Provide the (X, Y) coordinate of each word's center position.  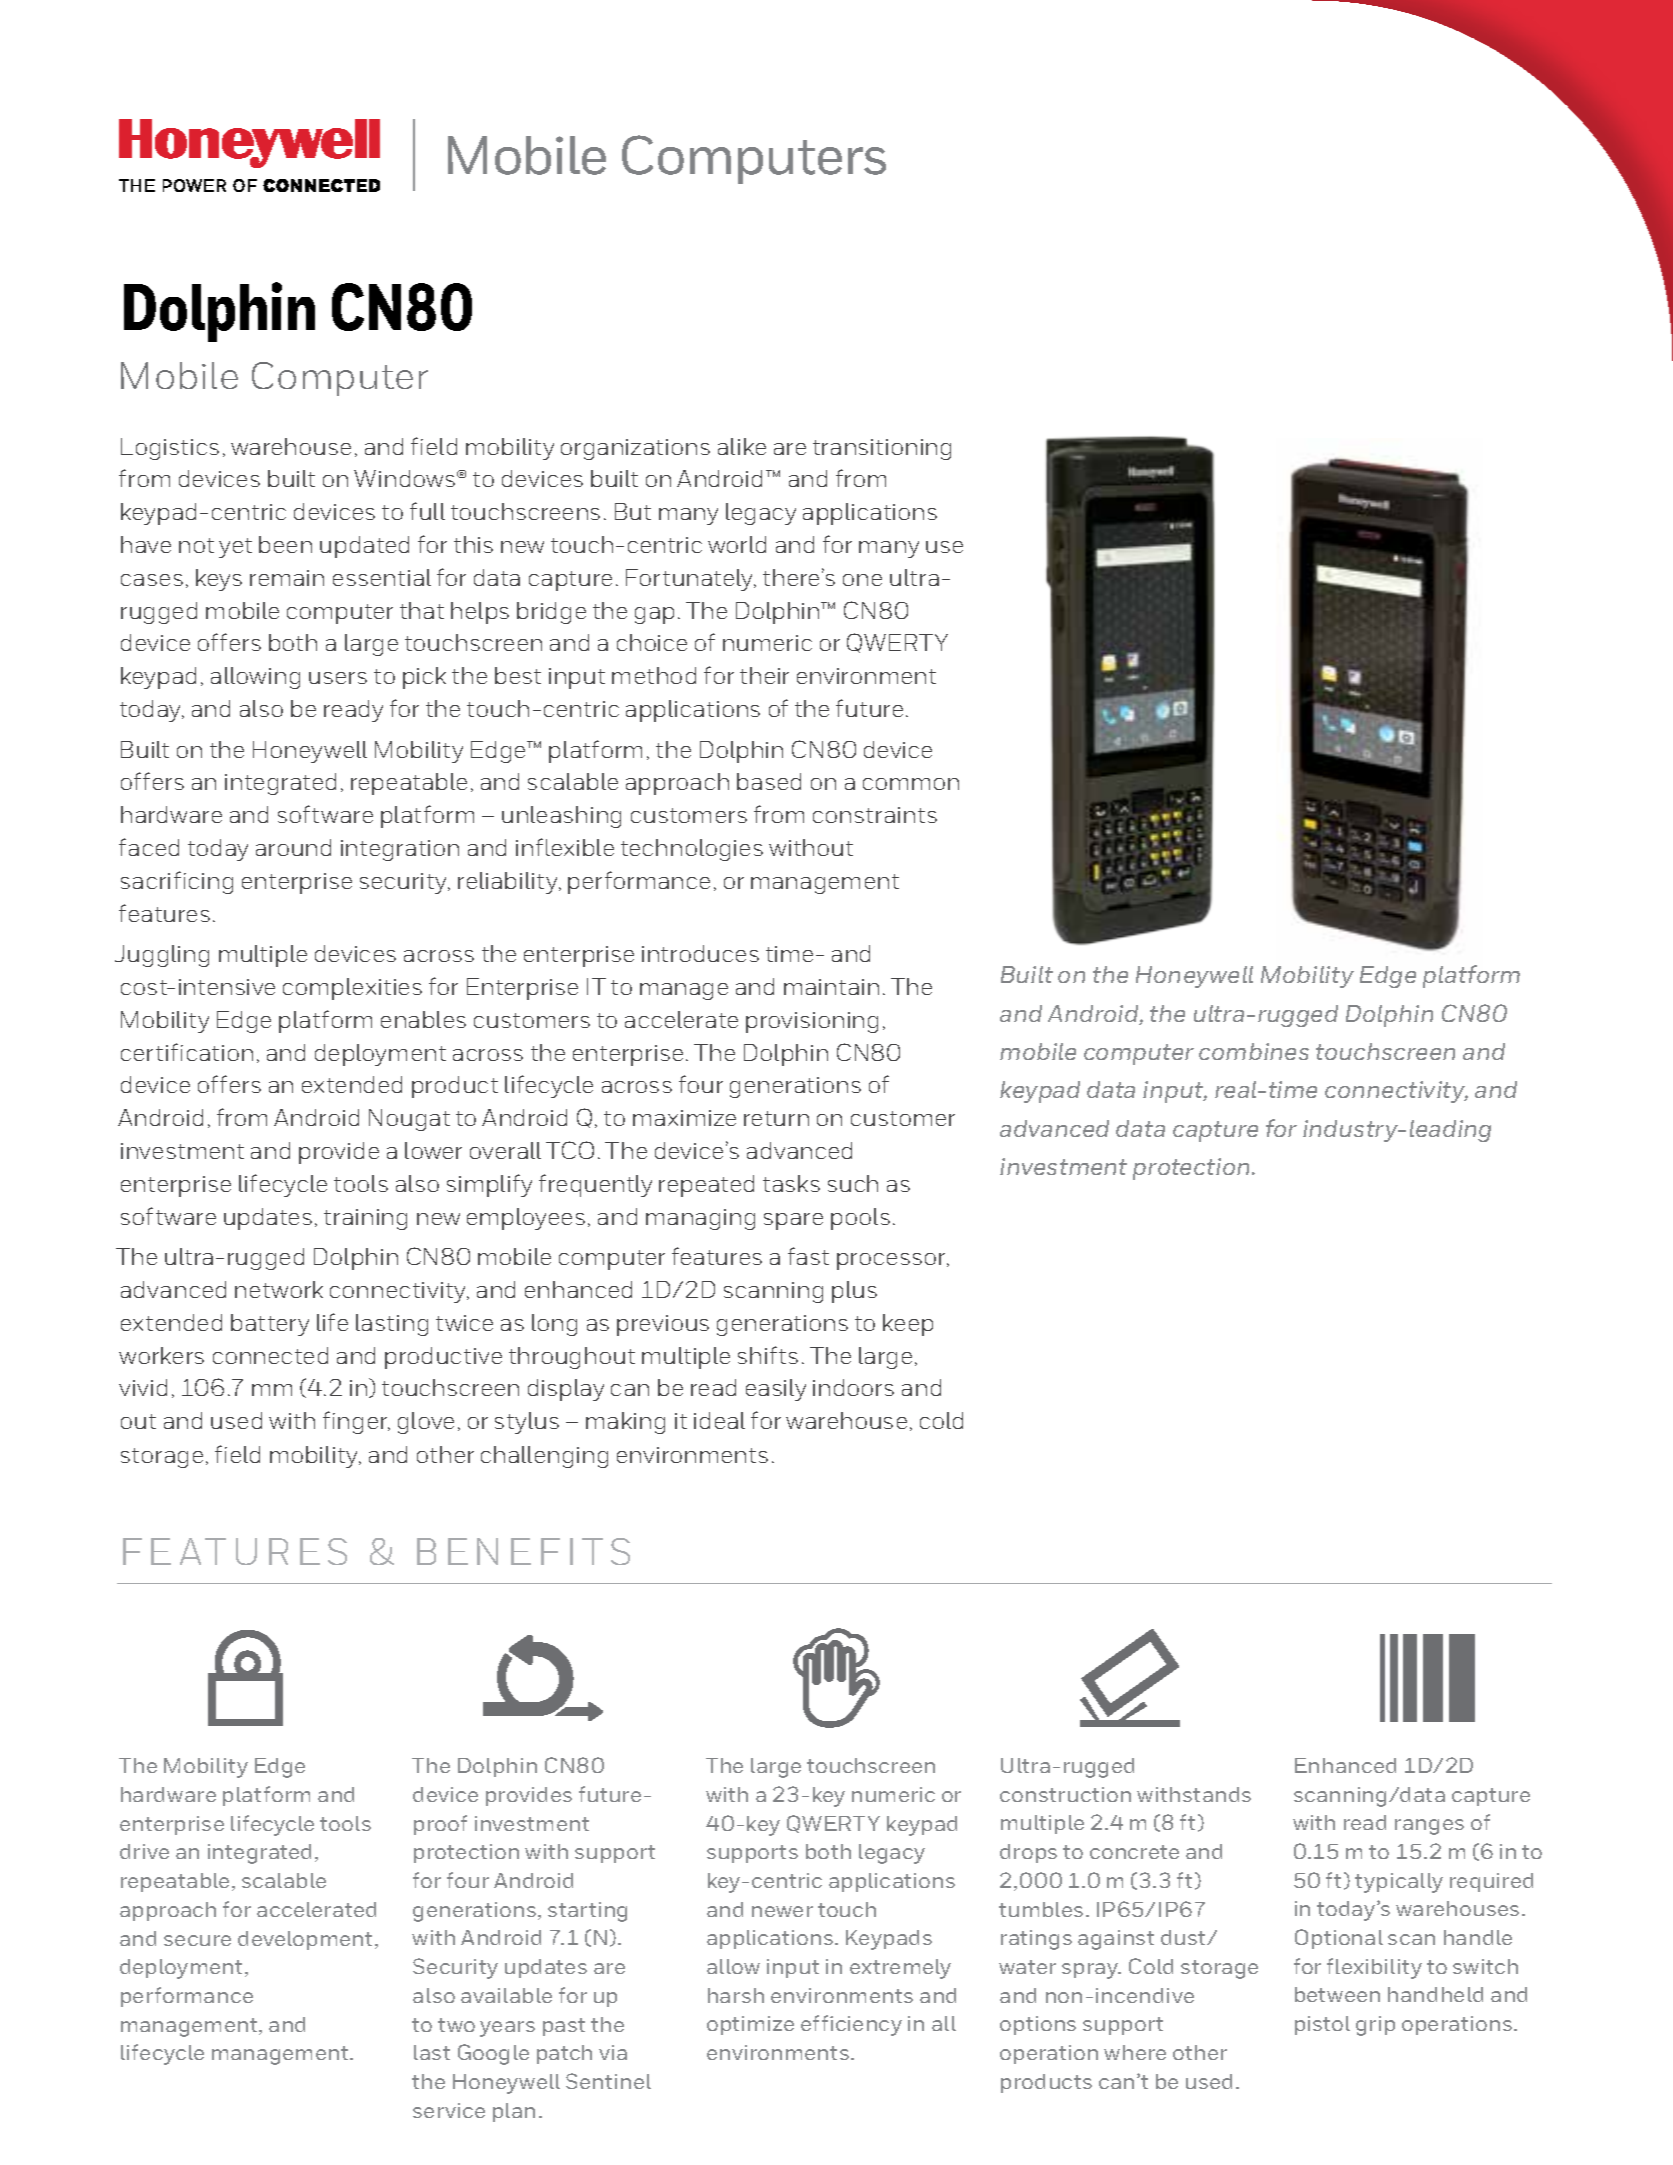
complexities (352, 989)
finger (356, 1422)
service (449, 2110)
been (285, 544)
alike (742, 446)
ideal (719, 1420)
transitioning (882, 449)
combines (1254, 1051)
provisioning (812, 1022)
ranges (1429, 1827)
